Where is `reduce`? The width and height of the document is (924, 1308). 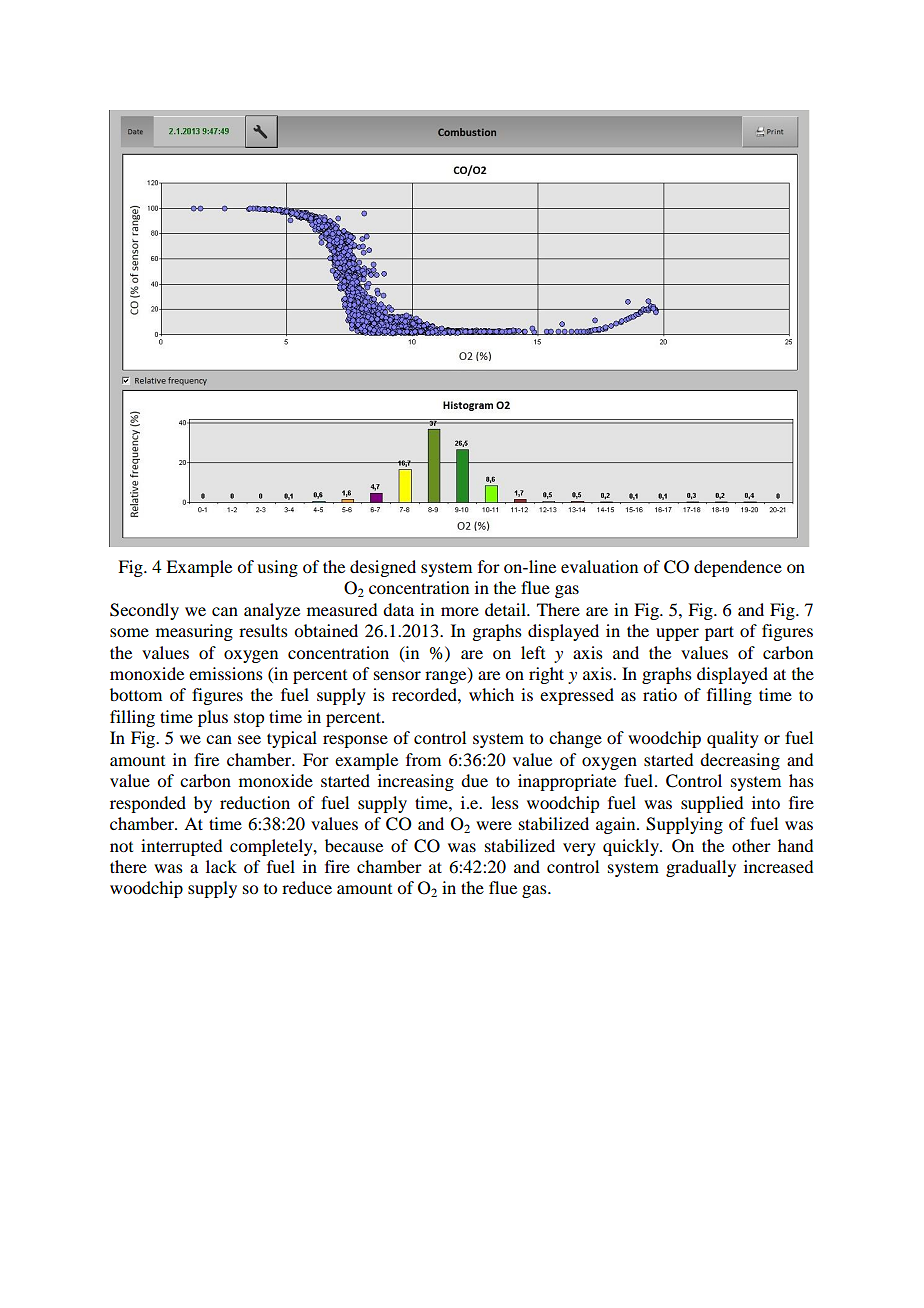 reduce is located at coordinates (307, 887).
